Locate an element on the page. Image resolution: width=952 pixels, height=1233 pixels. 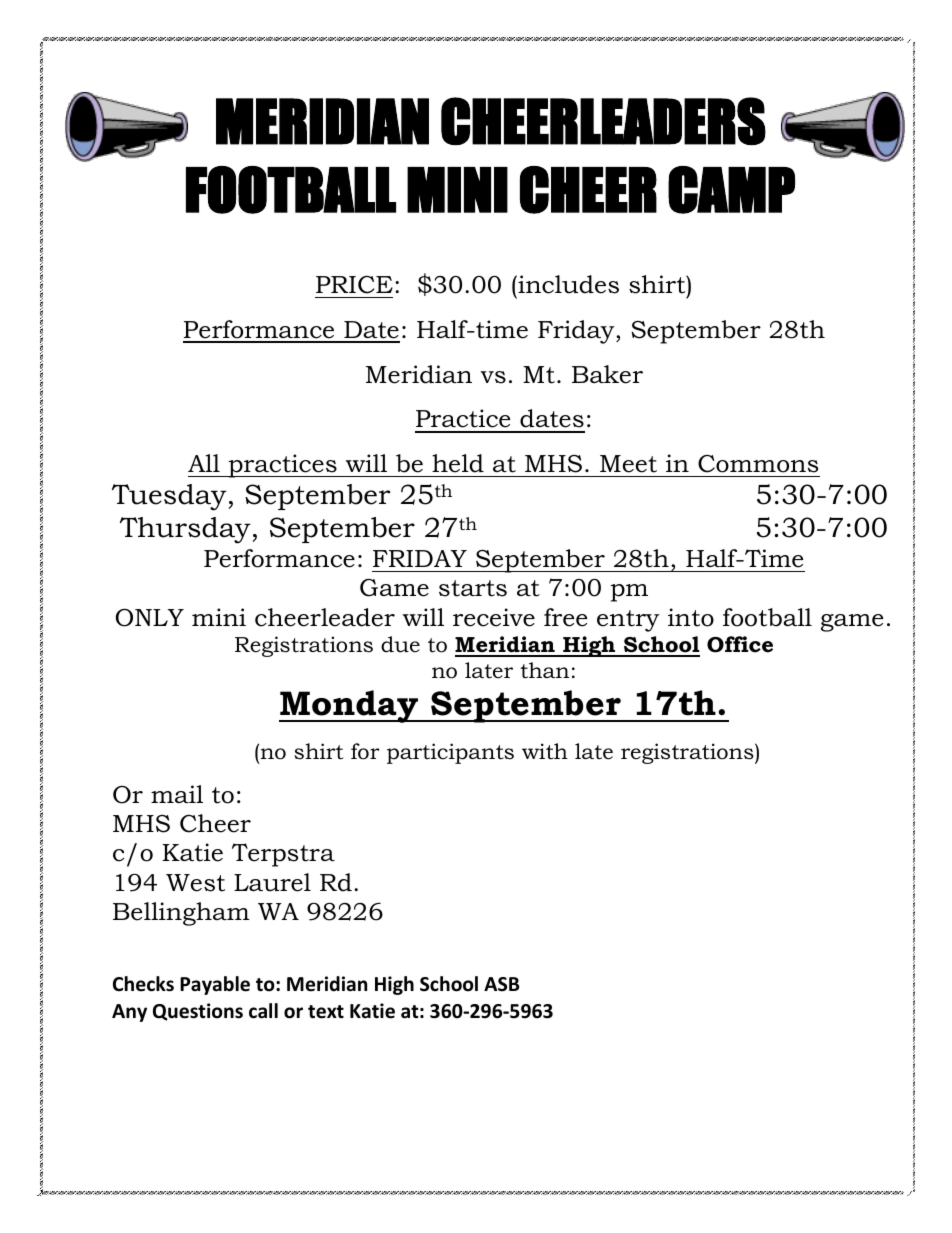
participants is located at coordinates (450, 753).
